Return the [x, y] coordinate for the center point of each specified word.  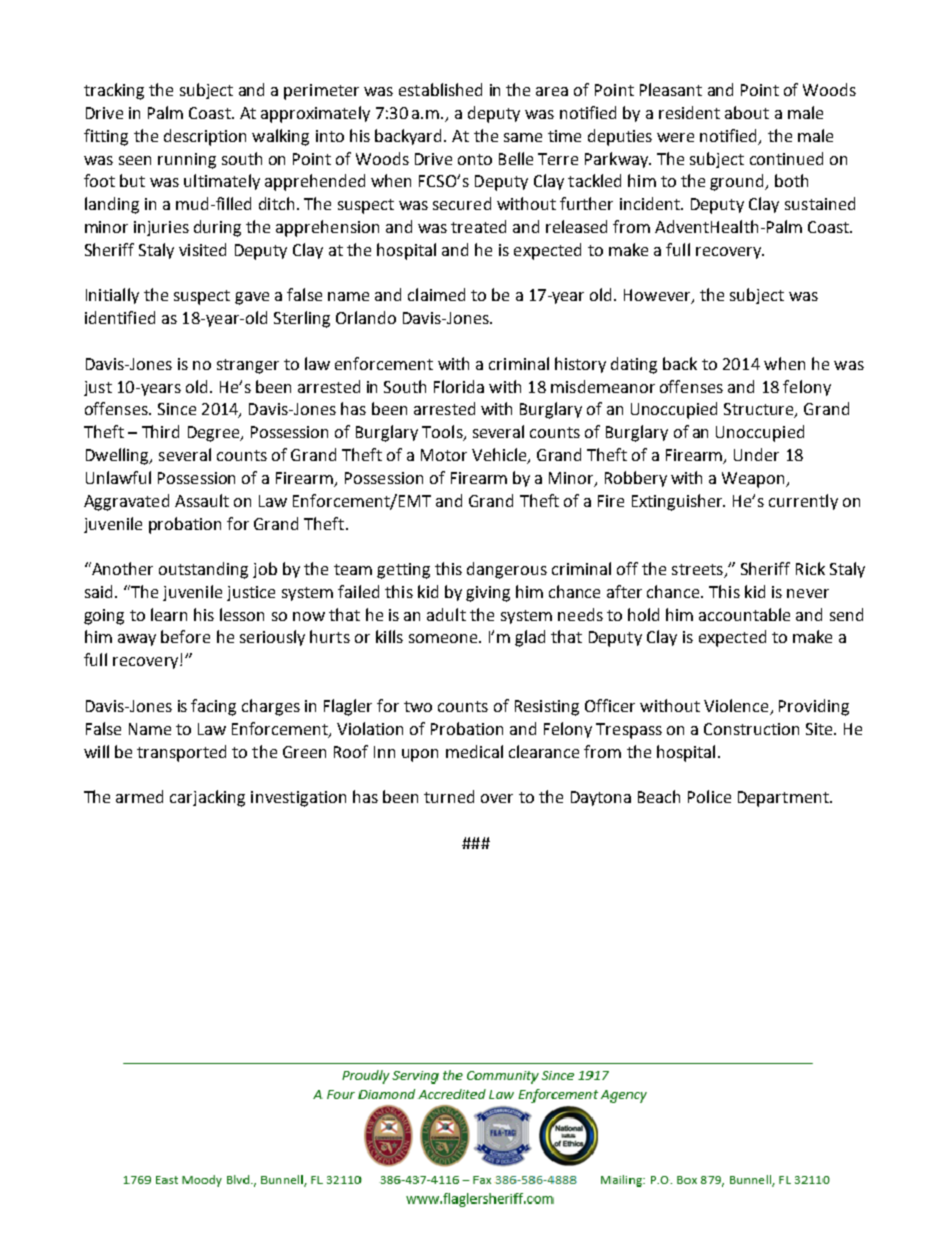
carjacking [207, 798]
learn [169, 614]
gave [252, 298]
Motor [444, 455]
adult [446, 614]
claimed [436, 294]
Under [756, 454]
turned [449, 796]
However [658, 296]
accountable [744, 614]
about [747, 112]
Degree [215, 434]
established [440, 89]
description [205, 137]
